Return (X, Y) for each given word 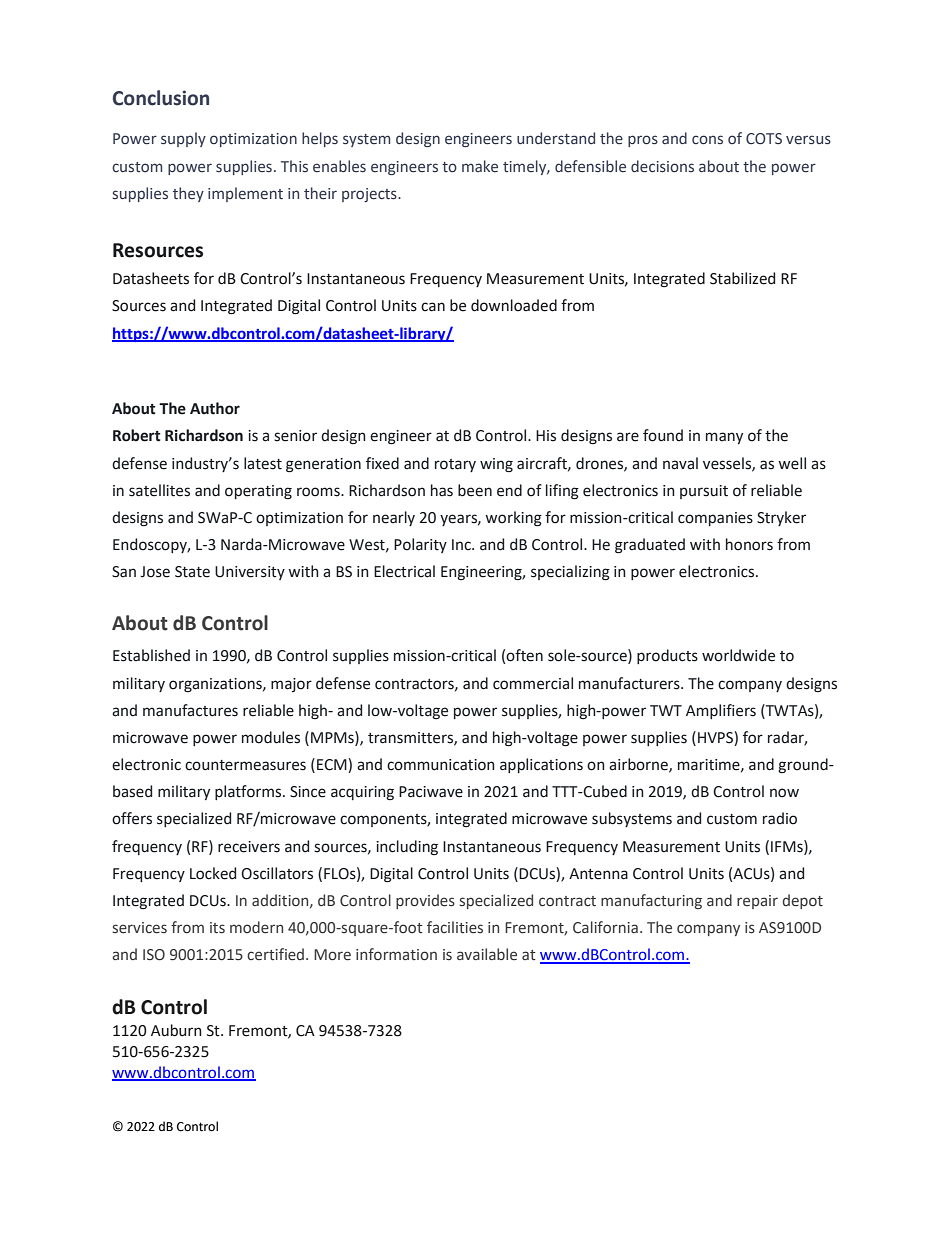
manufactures (190, 710)
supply (183, 139)
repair (757, 902)
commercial (533, 683)
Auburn (176, 1030)
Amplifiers (721, 711)
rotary (455, 465)
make (480, 166)
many (724, 438)
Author (215, 408)
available (487, 954)
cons (707, 140)
